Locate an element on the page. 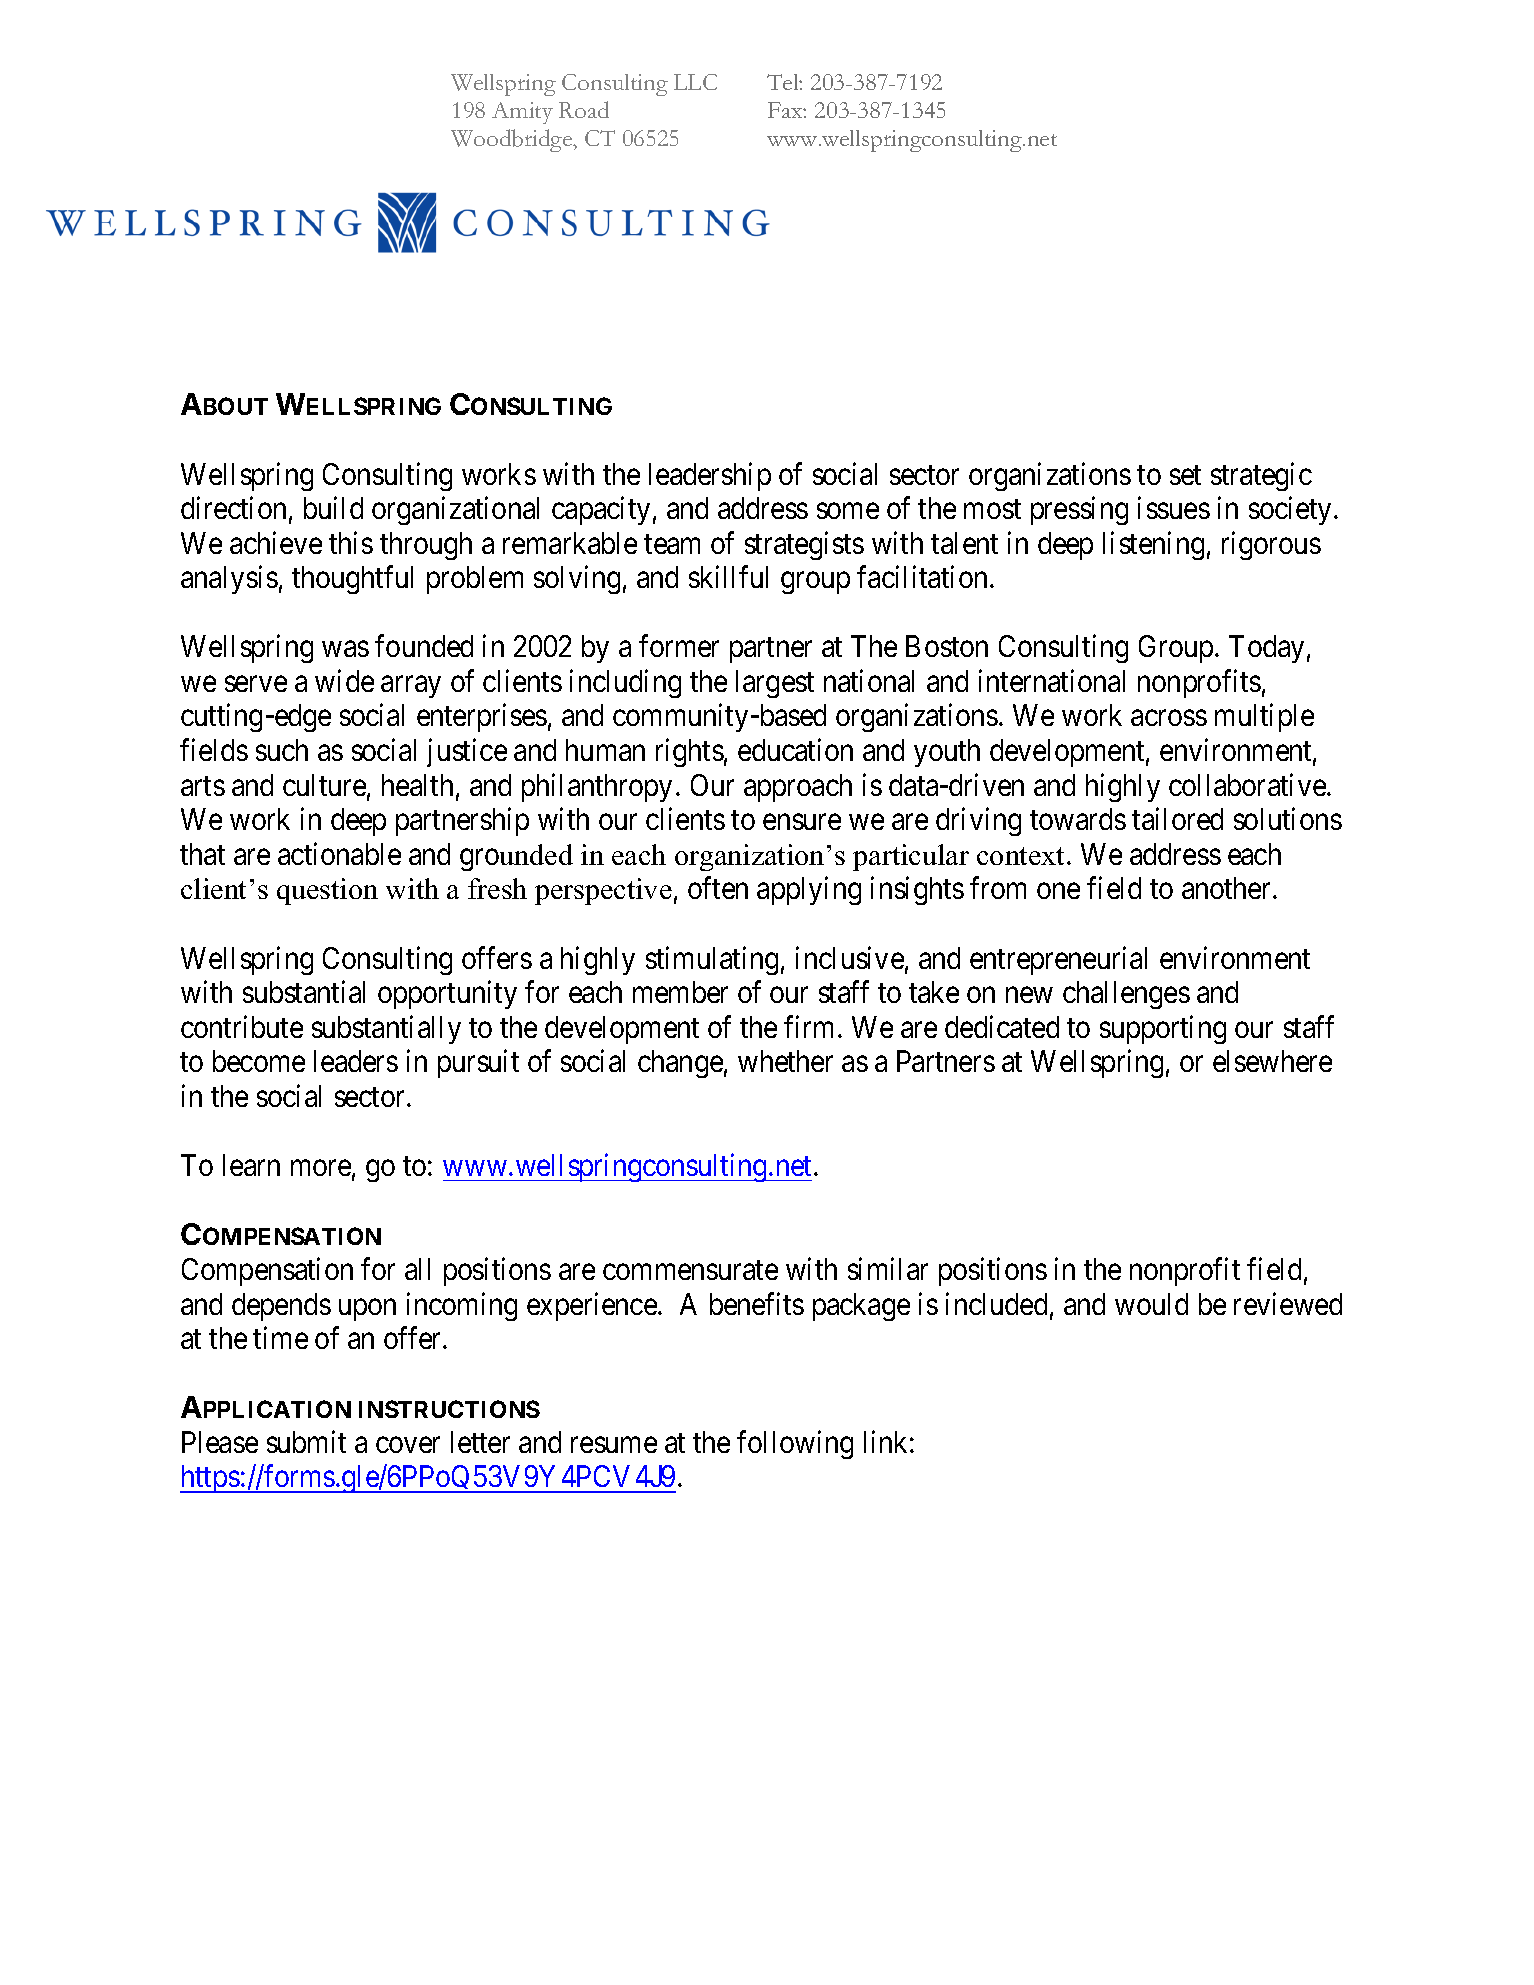 Image resolution: width=1534 pixels, height=1985 pixels. LLC is located at coordinates (695, 82).
